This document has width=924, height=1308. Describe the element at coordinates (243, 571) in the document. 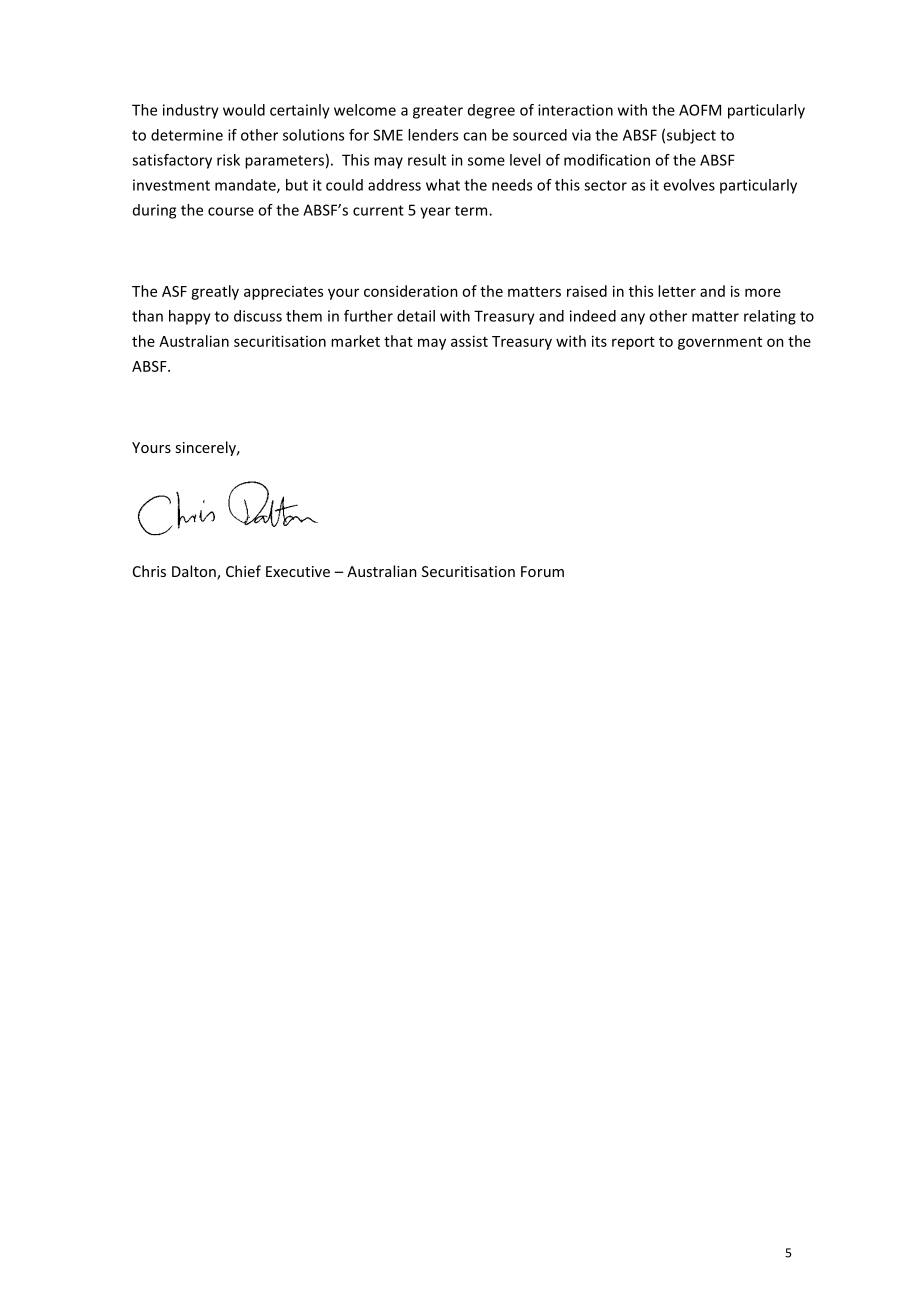

I see `Chief` at that location.
